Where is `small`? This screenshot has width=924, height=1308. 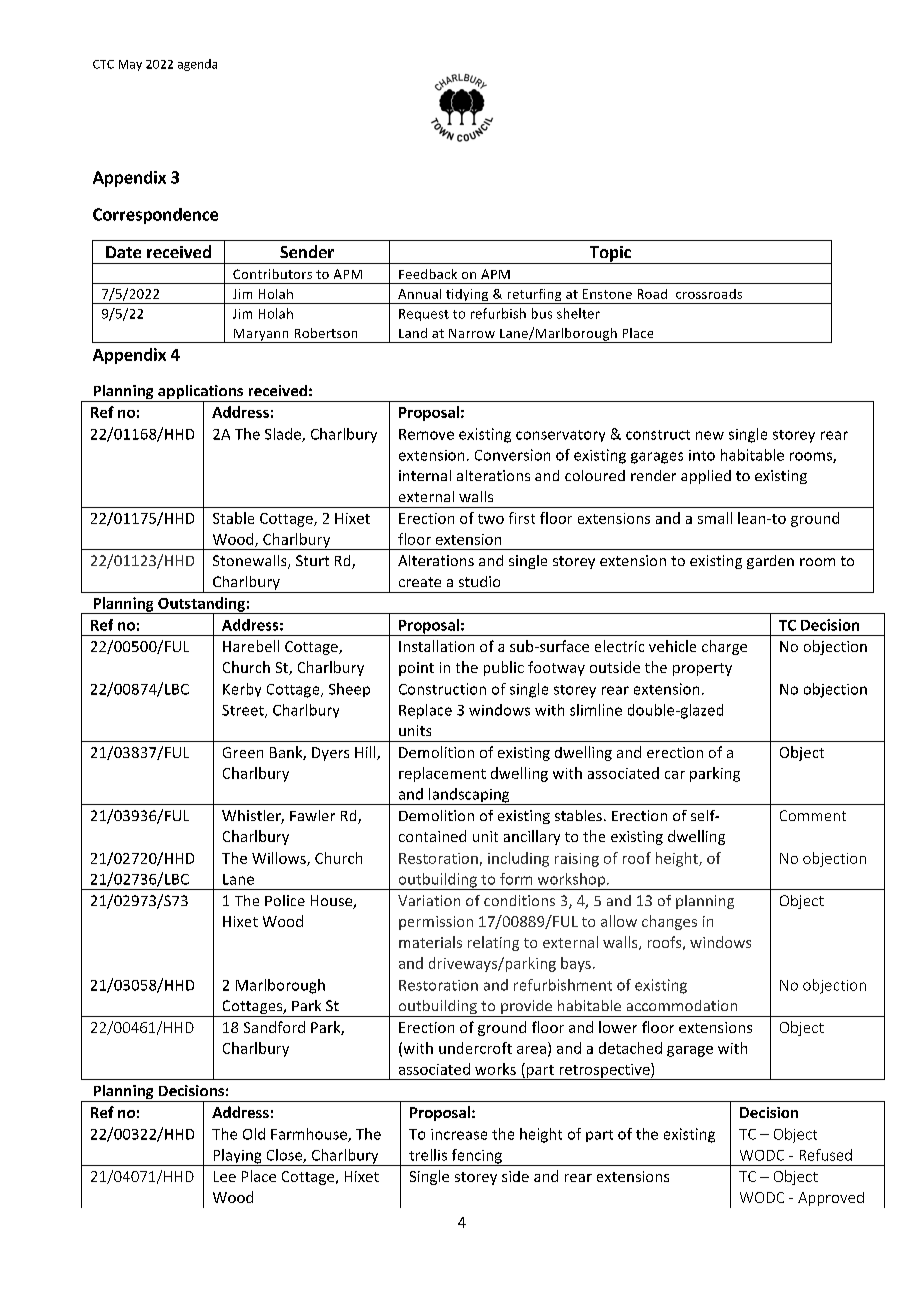 small is located at coordinates (715, 518).
